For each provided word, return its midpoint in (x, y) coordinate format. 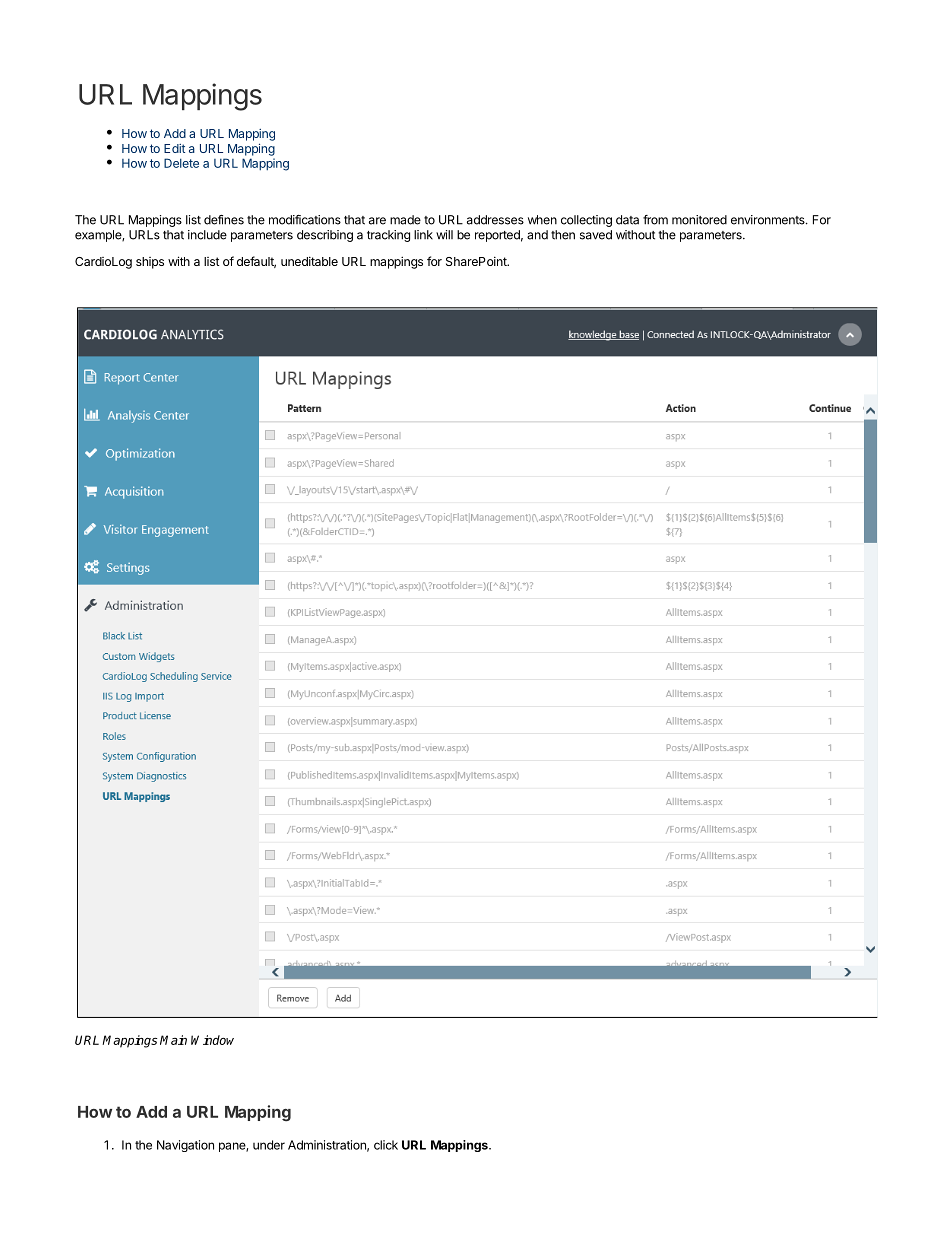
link (423, 235)
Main (173, 1040)
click (386, 1145)
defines (224, 220)
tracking (388, 236)
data (627, 220)
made (405, 220)
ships (150, 263)
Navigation (185, 1146)
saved (596, 235)
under (269, 1145)
